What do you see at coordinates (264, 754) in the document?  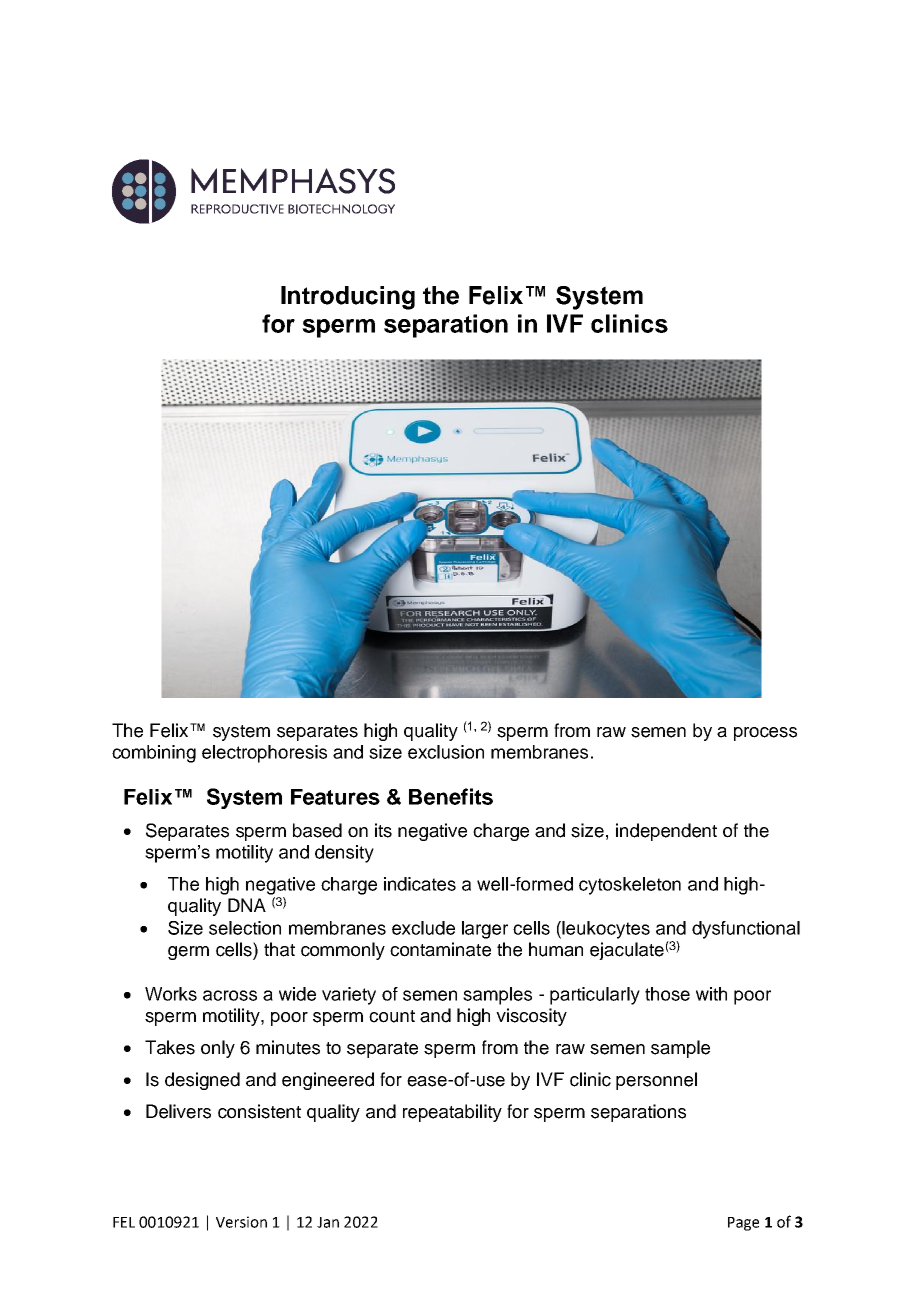 I see `electrophoresis` at bounding box center [264, 754].
